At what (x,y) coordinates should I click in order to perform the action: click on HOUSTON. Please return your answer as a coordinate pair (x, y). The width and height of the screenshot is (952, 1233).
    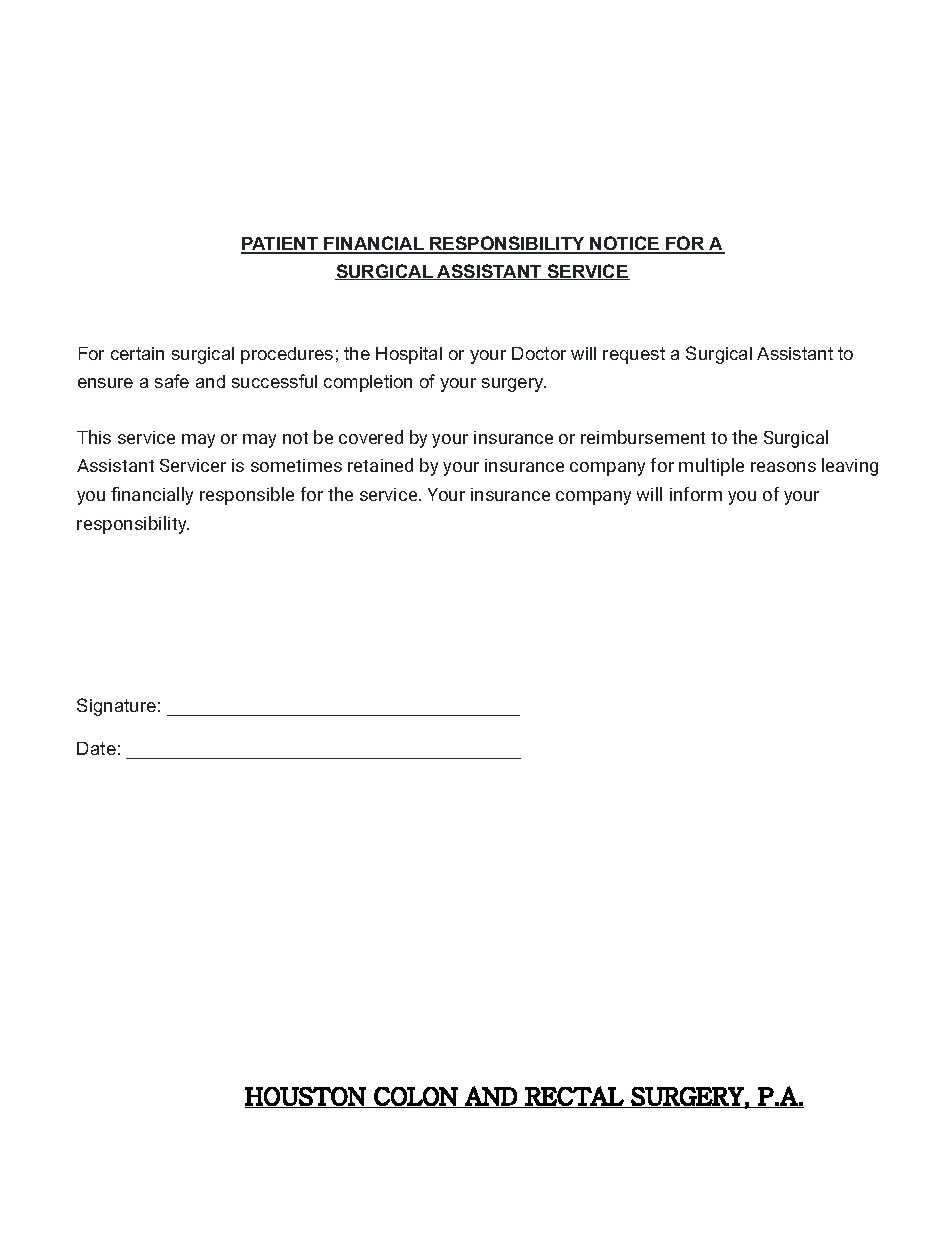
    Looking at the image, I should click on (306, 1097).
